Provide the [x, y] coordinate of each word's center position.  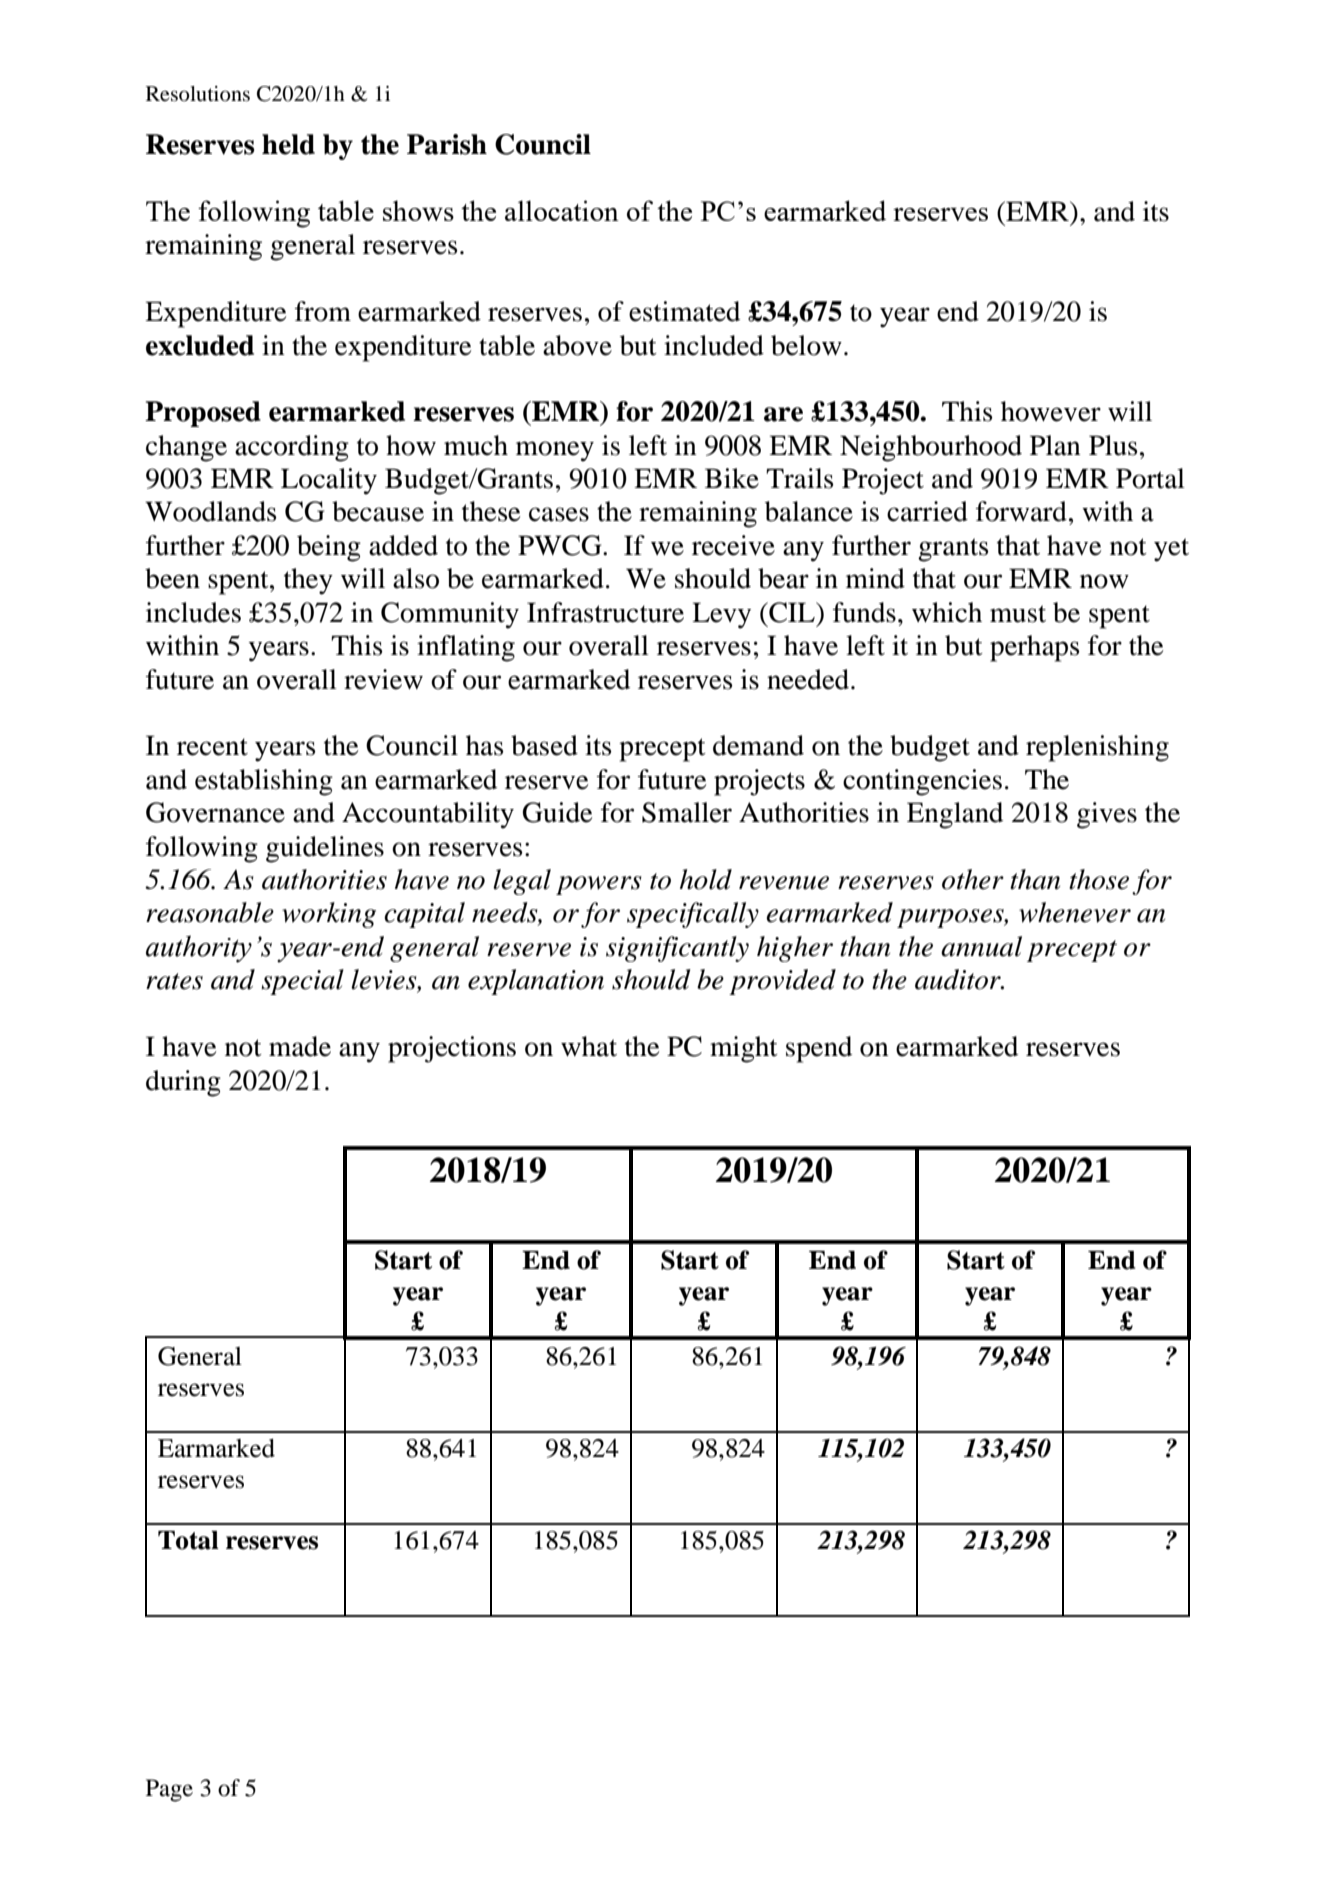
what [589, 1046]
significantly [677, 949]
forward [1021, 511]
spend [819, 1049]
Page [169, 1790]
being [329, 548]
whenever [1075, 912]
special [302, 982]
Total [188, 1540]
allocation [562, 210]
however [1051, 411]
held [288, 144]
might [744, 1049]
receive [733, 545]
